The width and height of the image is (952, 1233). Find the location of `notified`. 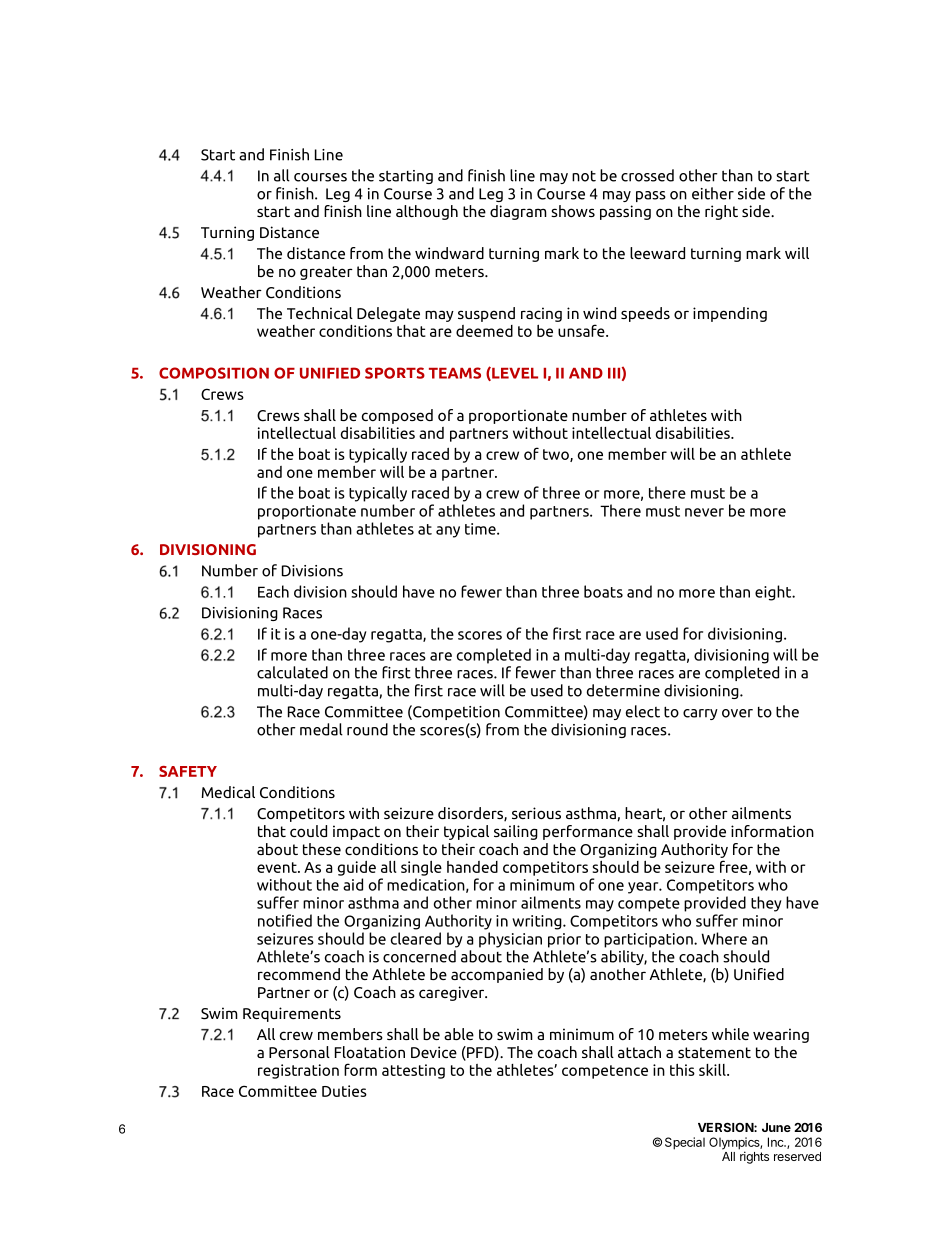

notified is located at coordinates (285, 920).
